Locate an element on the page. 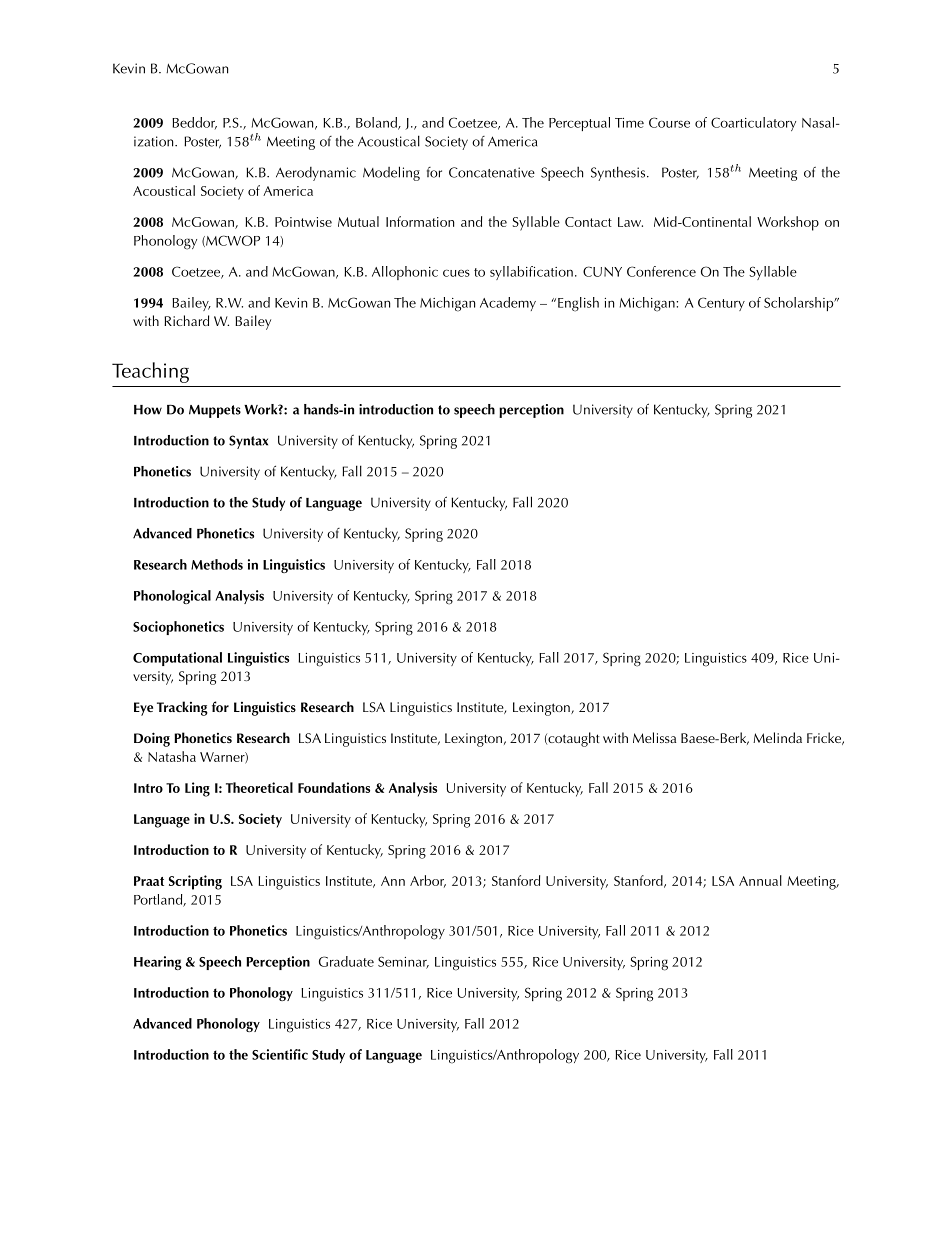 This page has width=952, height=1233. Muppets is located at coordinates (215, 411).
